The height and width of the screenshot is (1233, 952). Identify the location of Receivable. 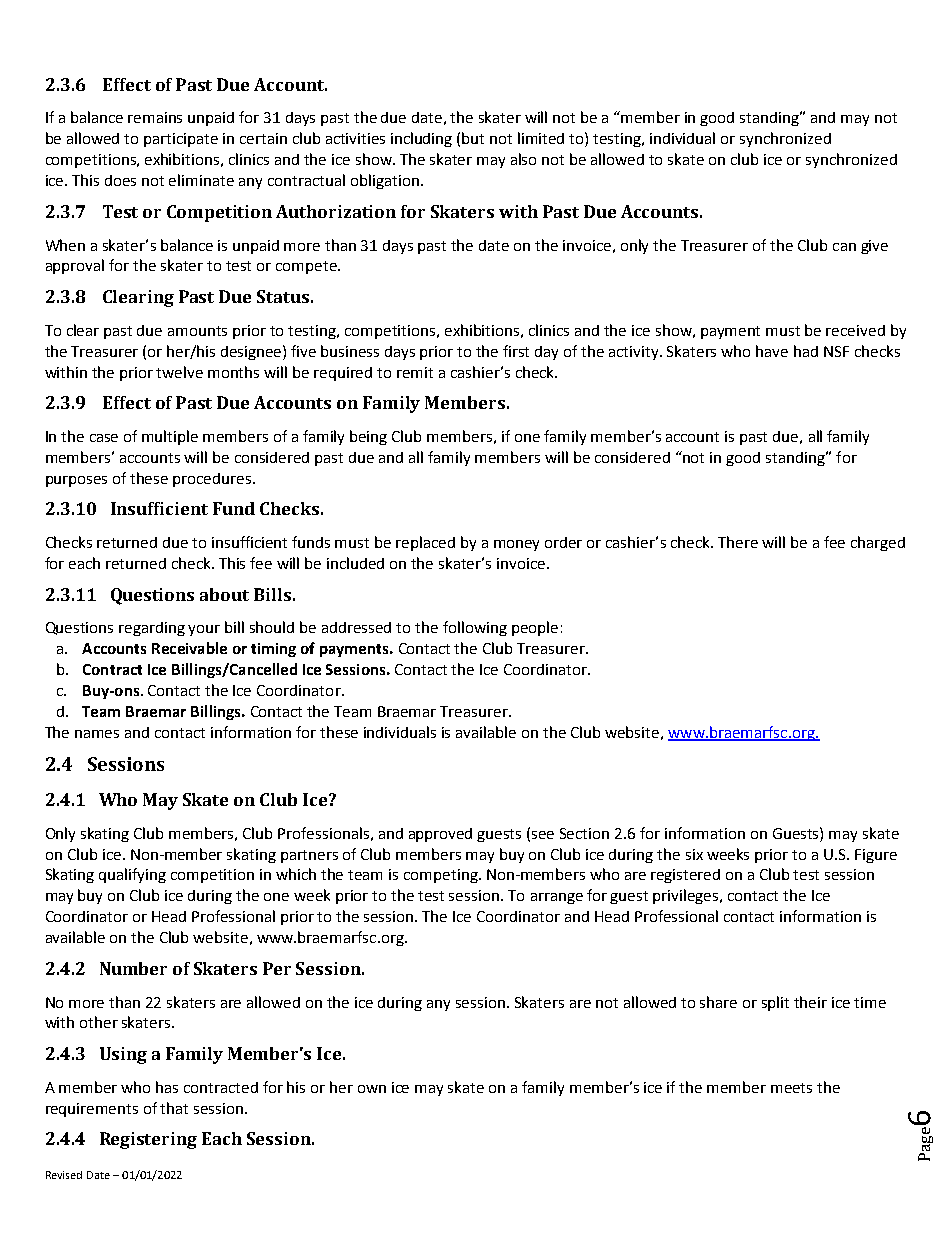
(189, 648).
